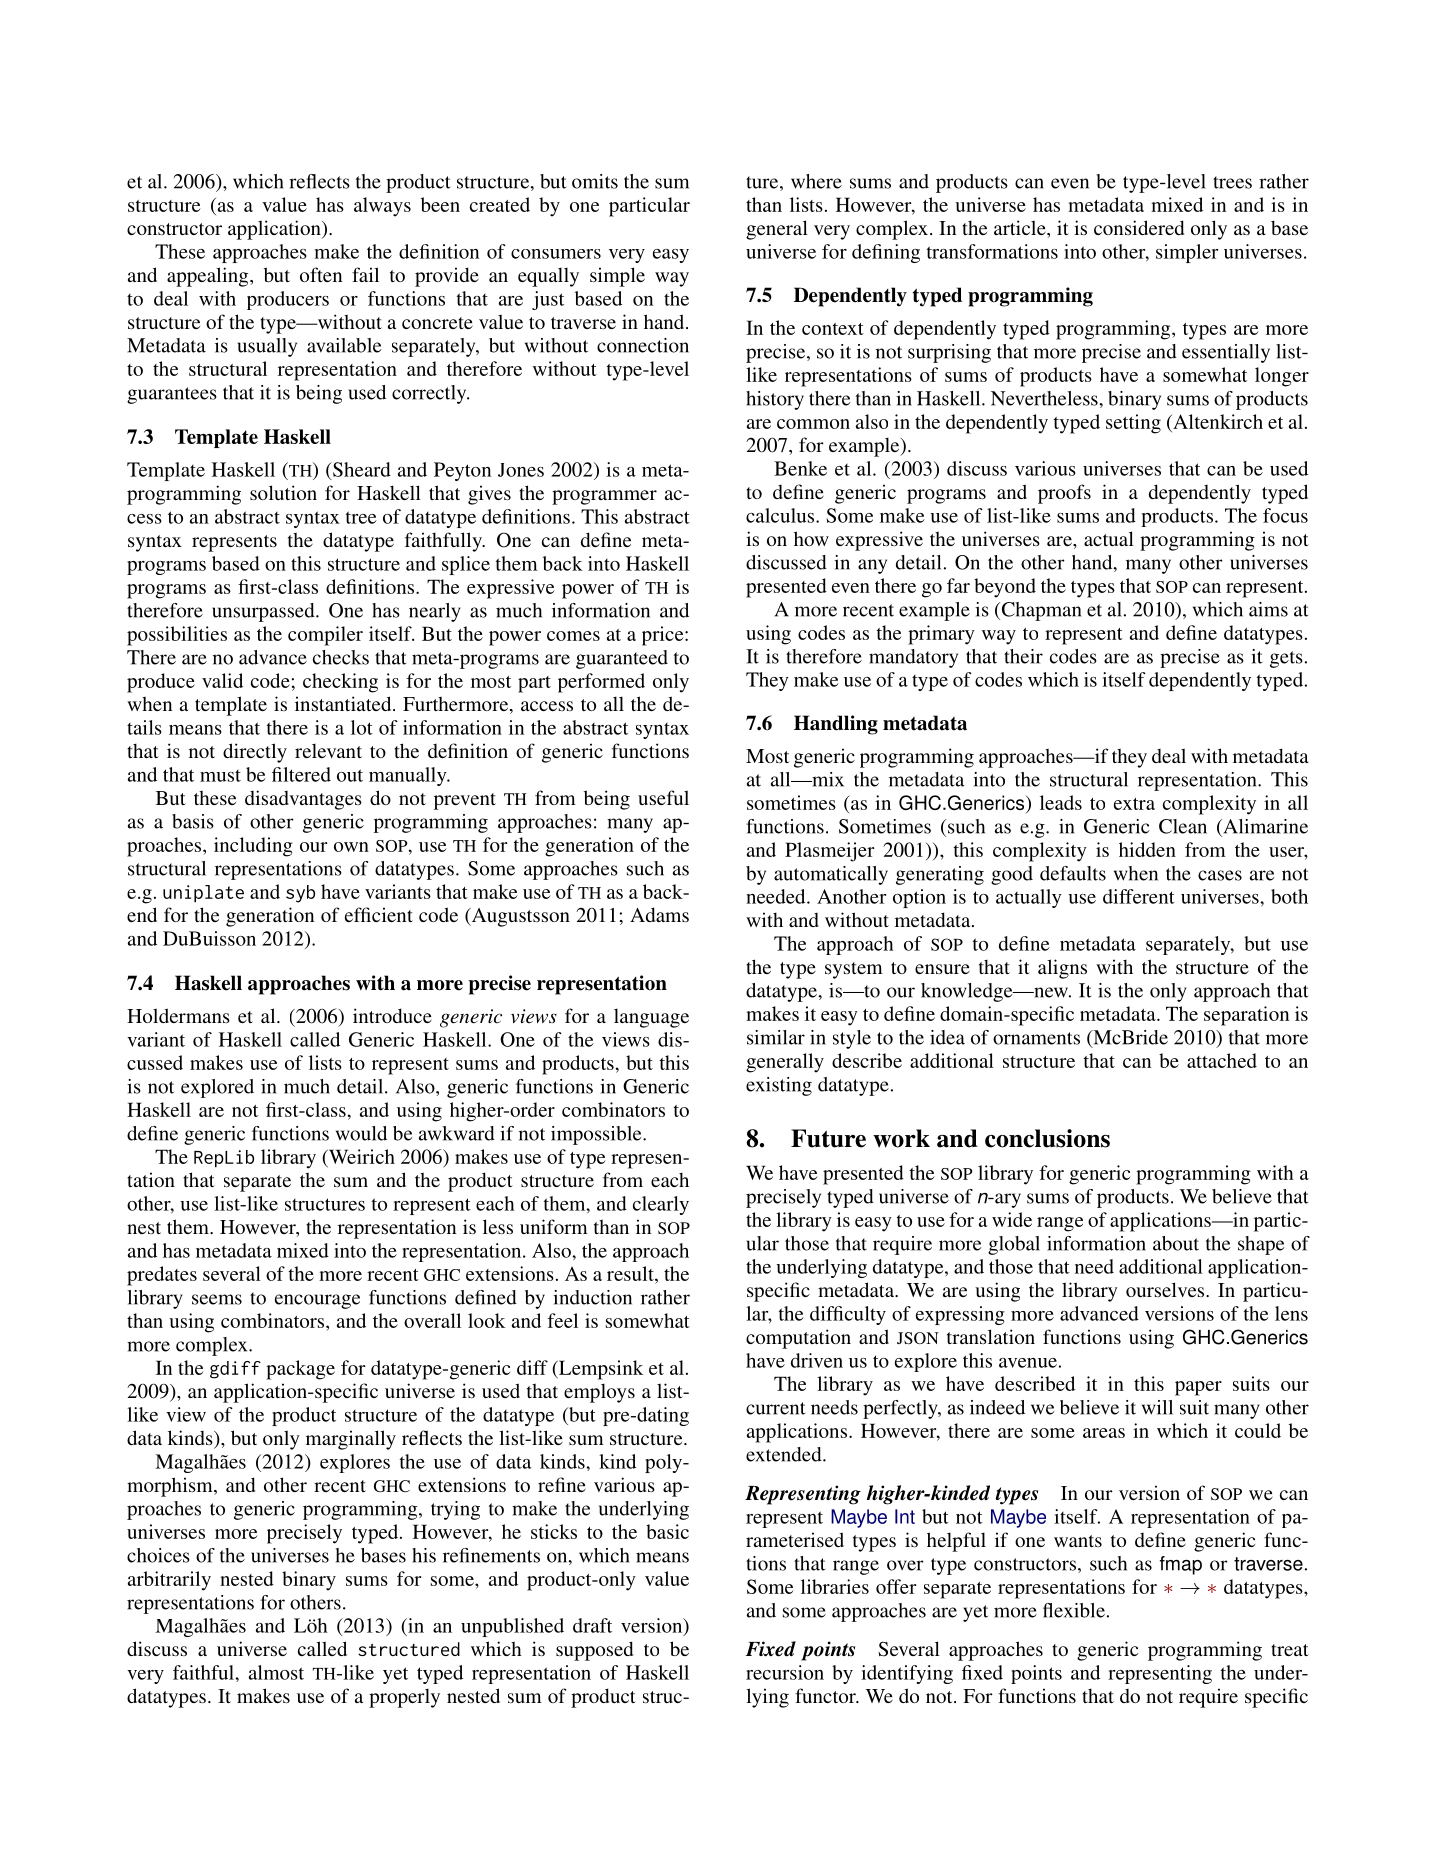  Describe the element at coordinates (361, 1133) in the screenshot. I see `would` at that location.
